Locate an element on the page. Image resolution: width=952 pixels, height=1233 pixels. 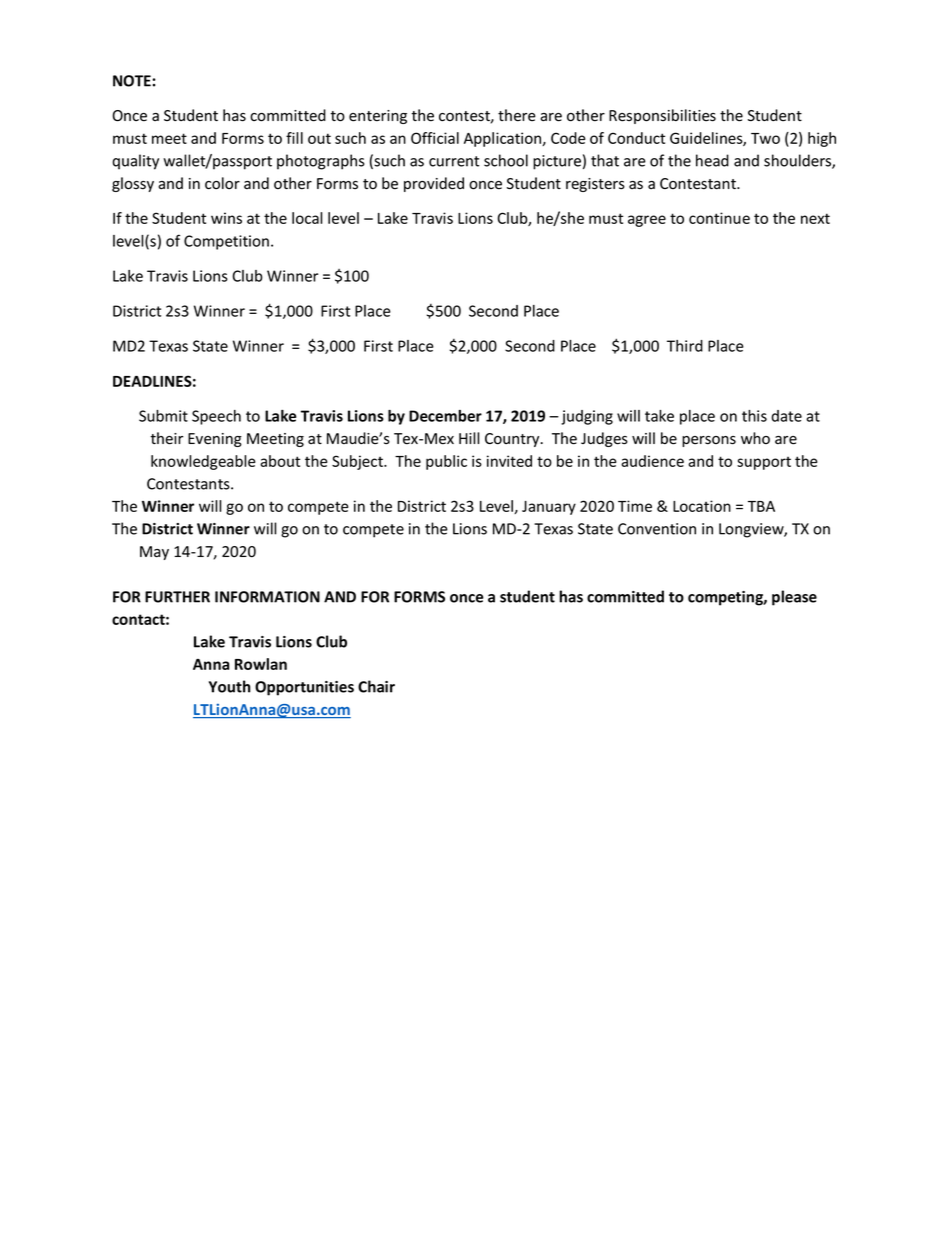
Hill is located at coordinates (469, 438).
